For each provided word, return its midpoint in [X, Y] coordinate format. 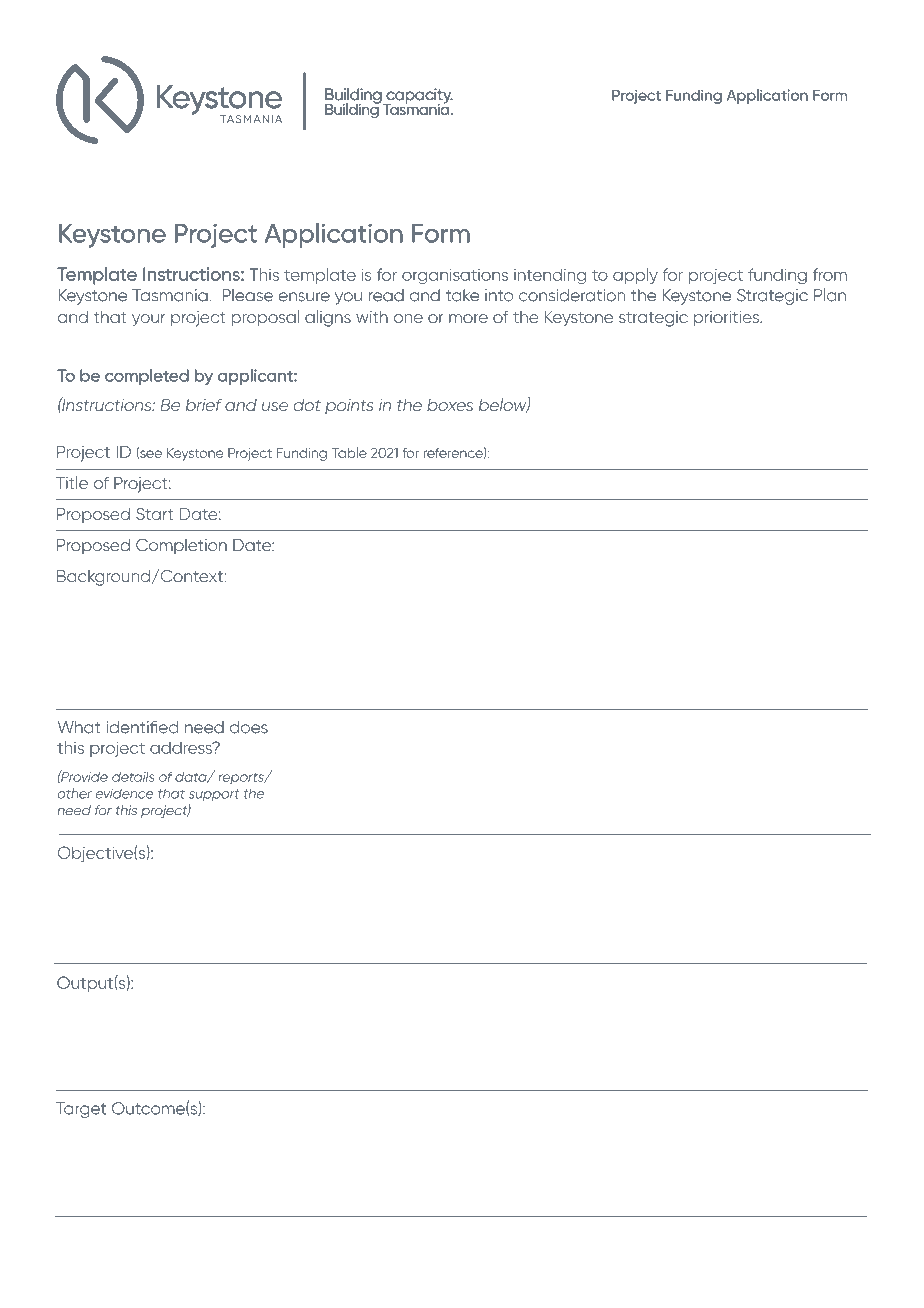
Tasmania [171, 295]
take [462, 295]
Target [81, 1110]
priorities [727, 319]
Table [349, 452]
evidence [125, 793]
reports [242, 779]
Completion [181, 546]
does [249, 727]
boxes [450, 405]
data [192, 777]
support [214, 795]
